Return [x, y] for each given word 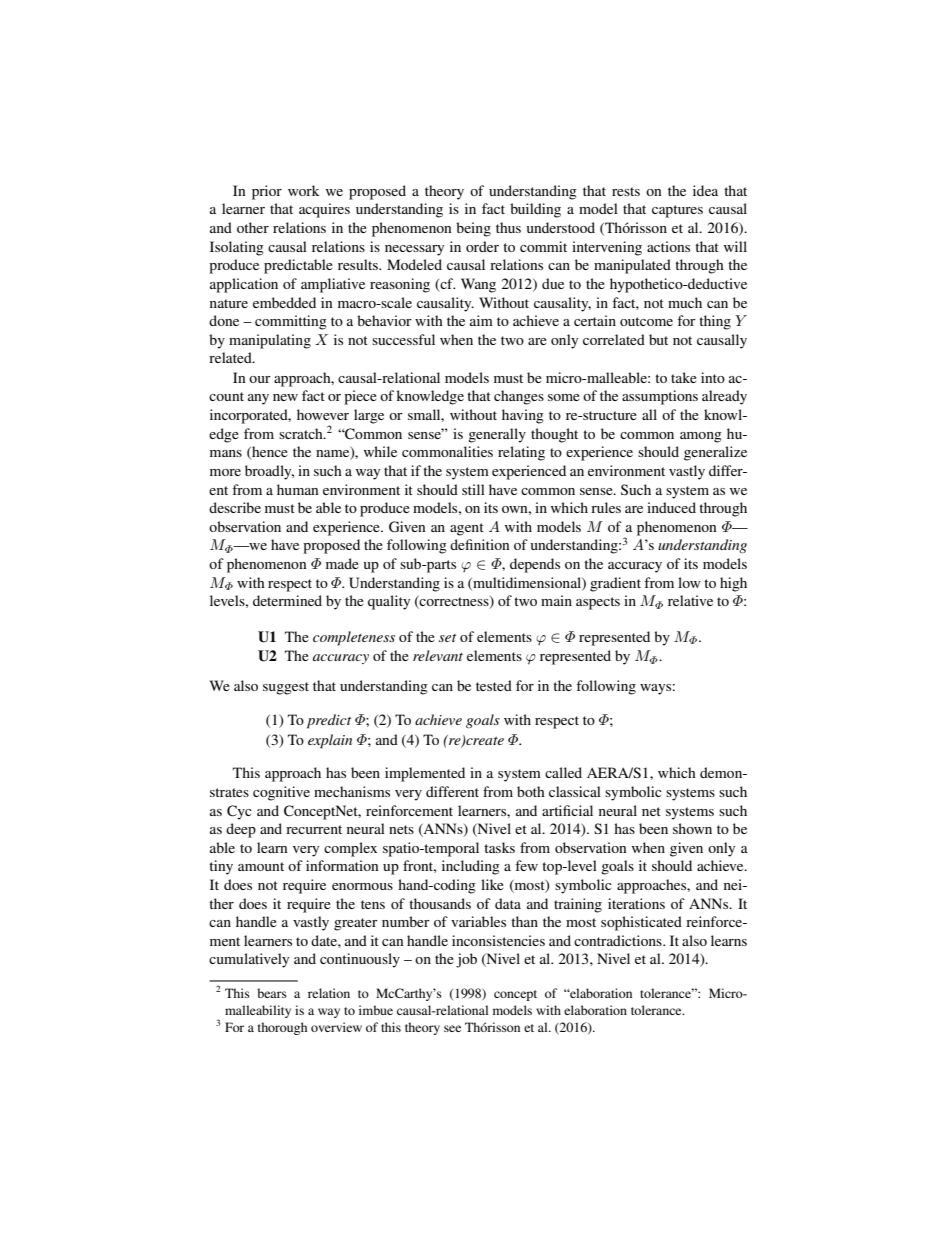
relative [690, 600]
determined [287, 600]
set [447, 638]
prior [267, 192]
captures [677, 211]
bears [272, 993]
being [473, 229]
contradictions [619, 940]
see [452, 1028]
